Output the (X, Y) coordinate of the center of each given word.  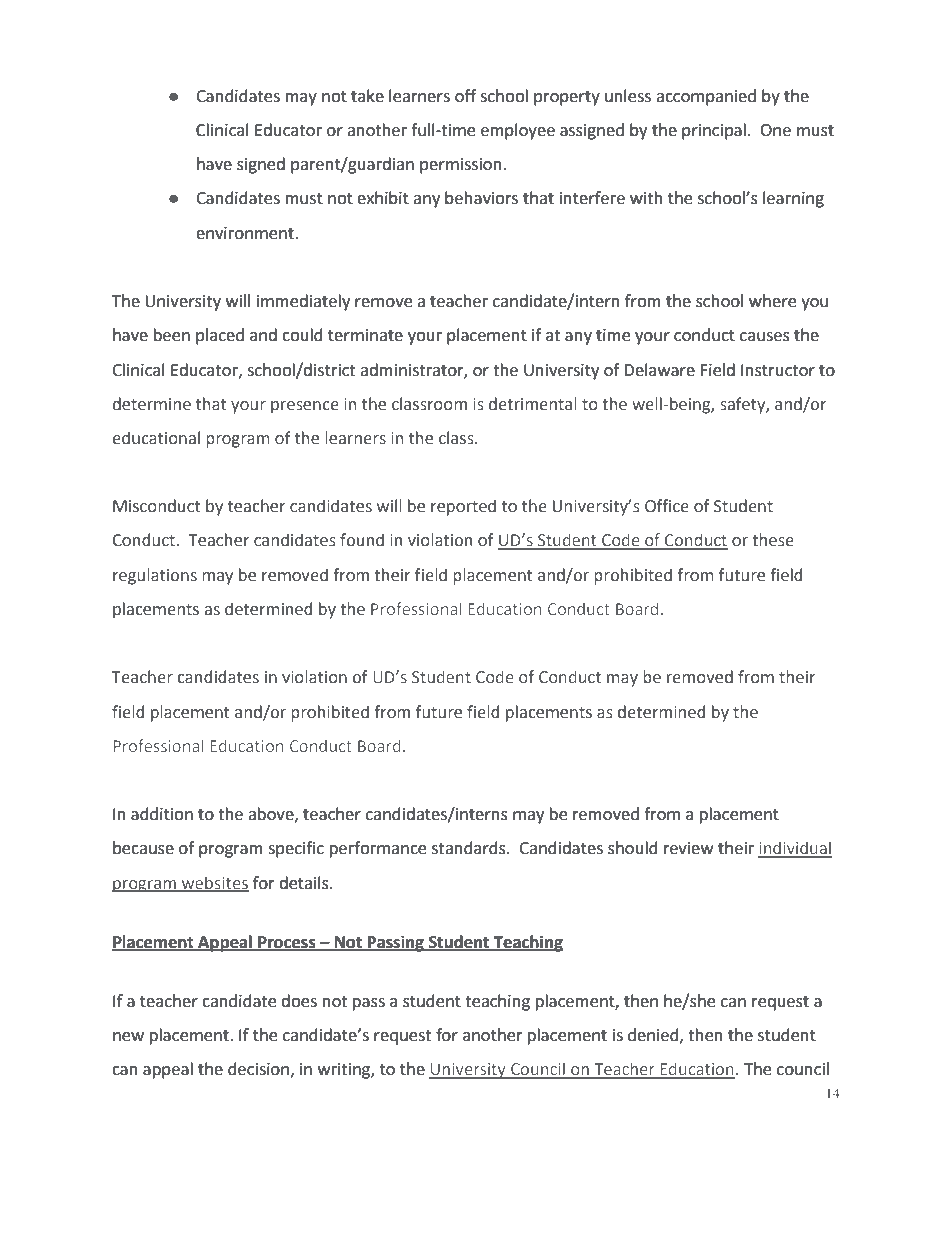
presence (305, 407)
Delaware (659, 370)
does (299, 1001)
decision (258, 1069)
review (688, 848)
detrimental (533, 404)
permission (461, 166)
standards (470, 848)
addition (162, 814)
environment (246, 233)
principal (714, 131)
